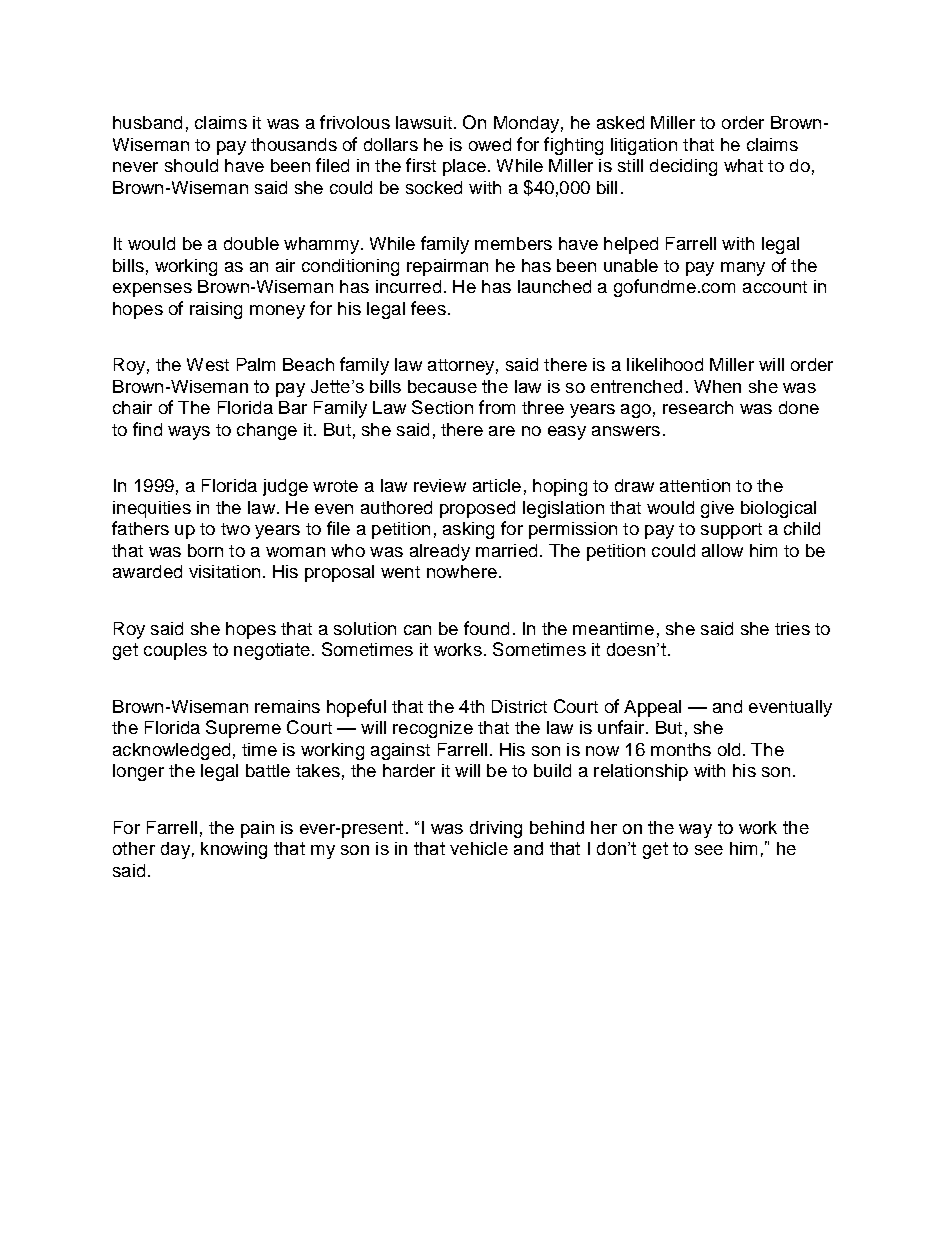 This page has height=1233, width=952. Describe the element at coordinates (191, 165) in the page. I see `should` at that location.
